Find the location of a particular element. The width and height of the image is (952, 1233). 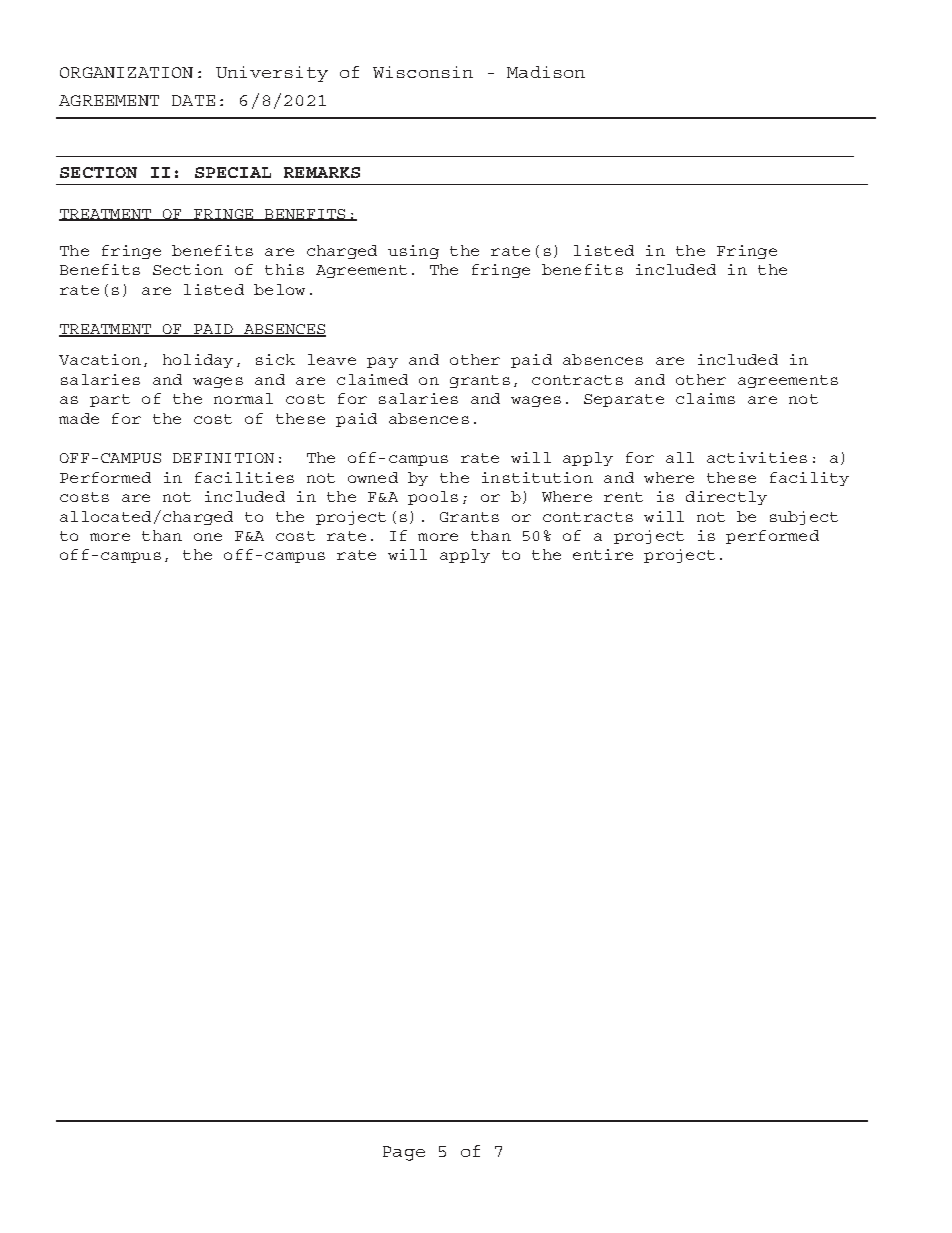

pools is located at coordinates (433, 498).
